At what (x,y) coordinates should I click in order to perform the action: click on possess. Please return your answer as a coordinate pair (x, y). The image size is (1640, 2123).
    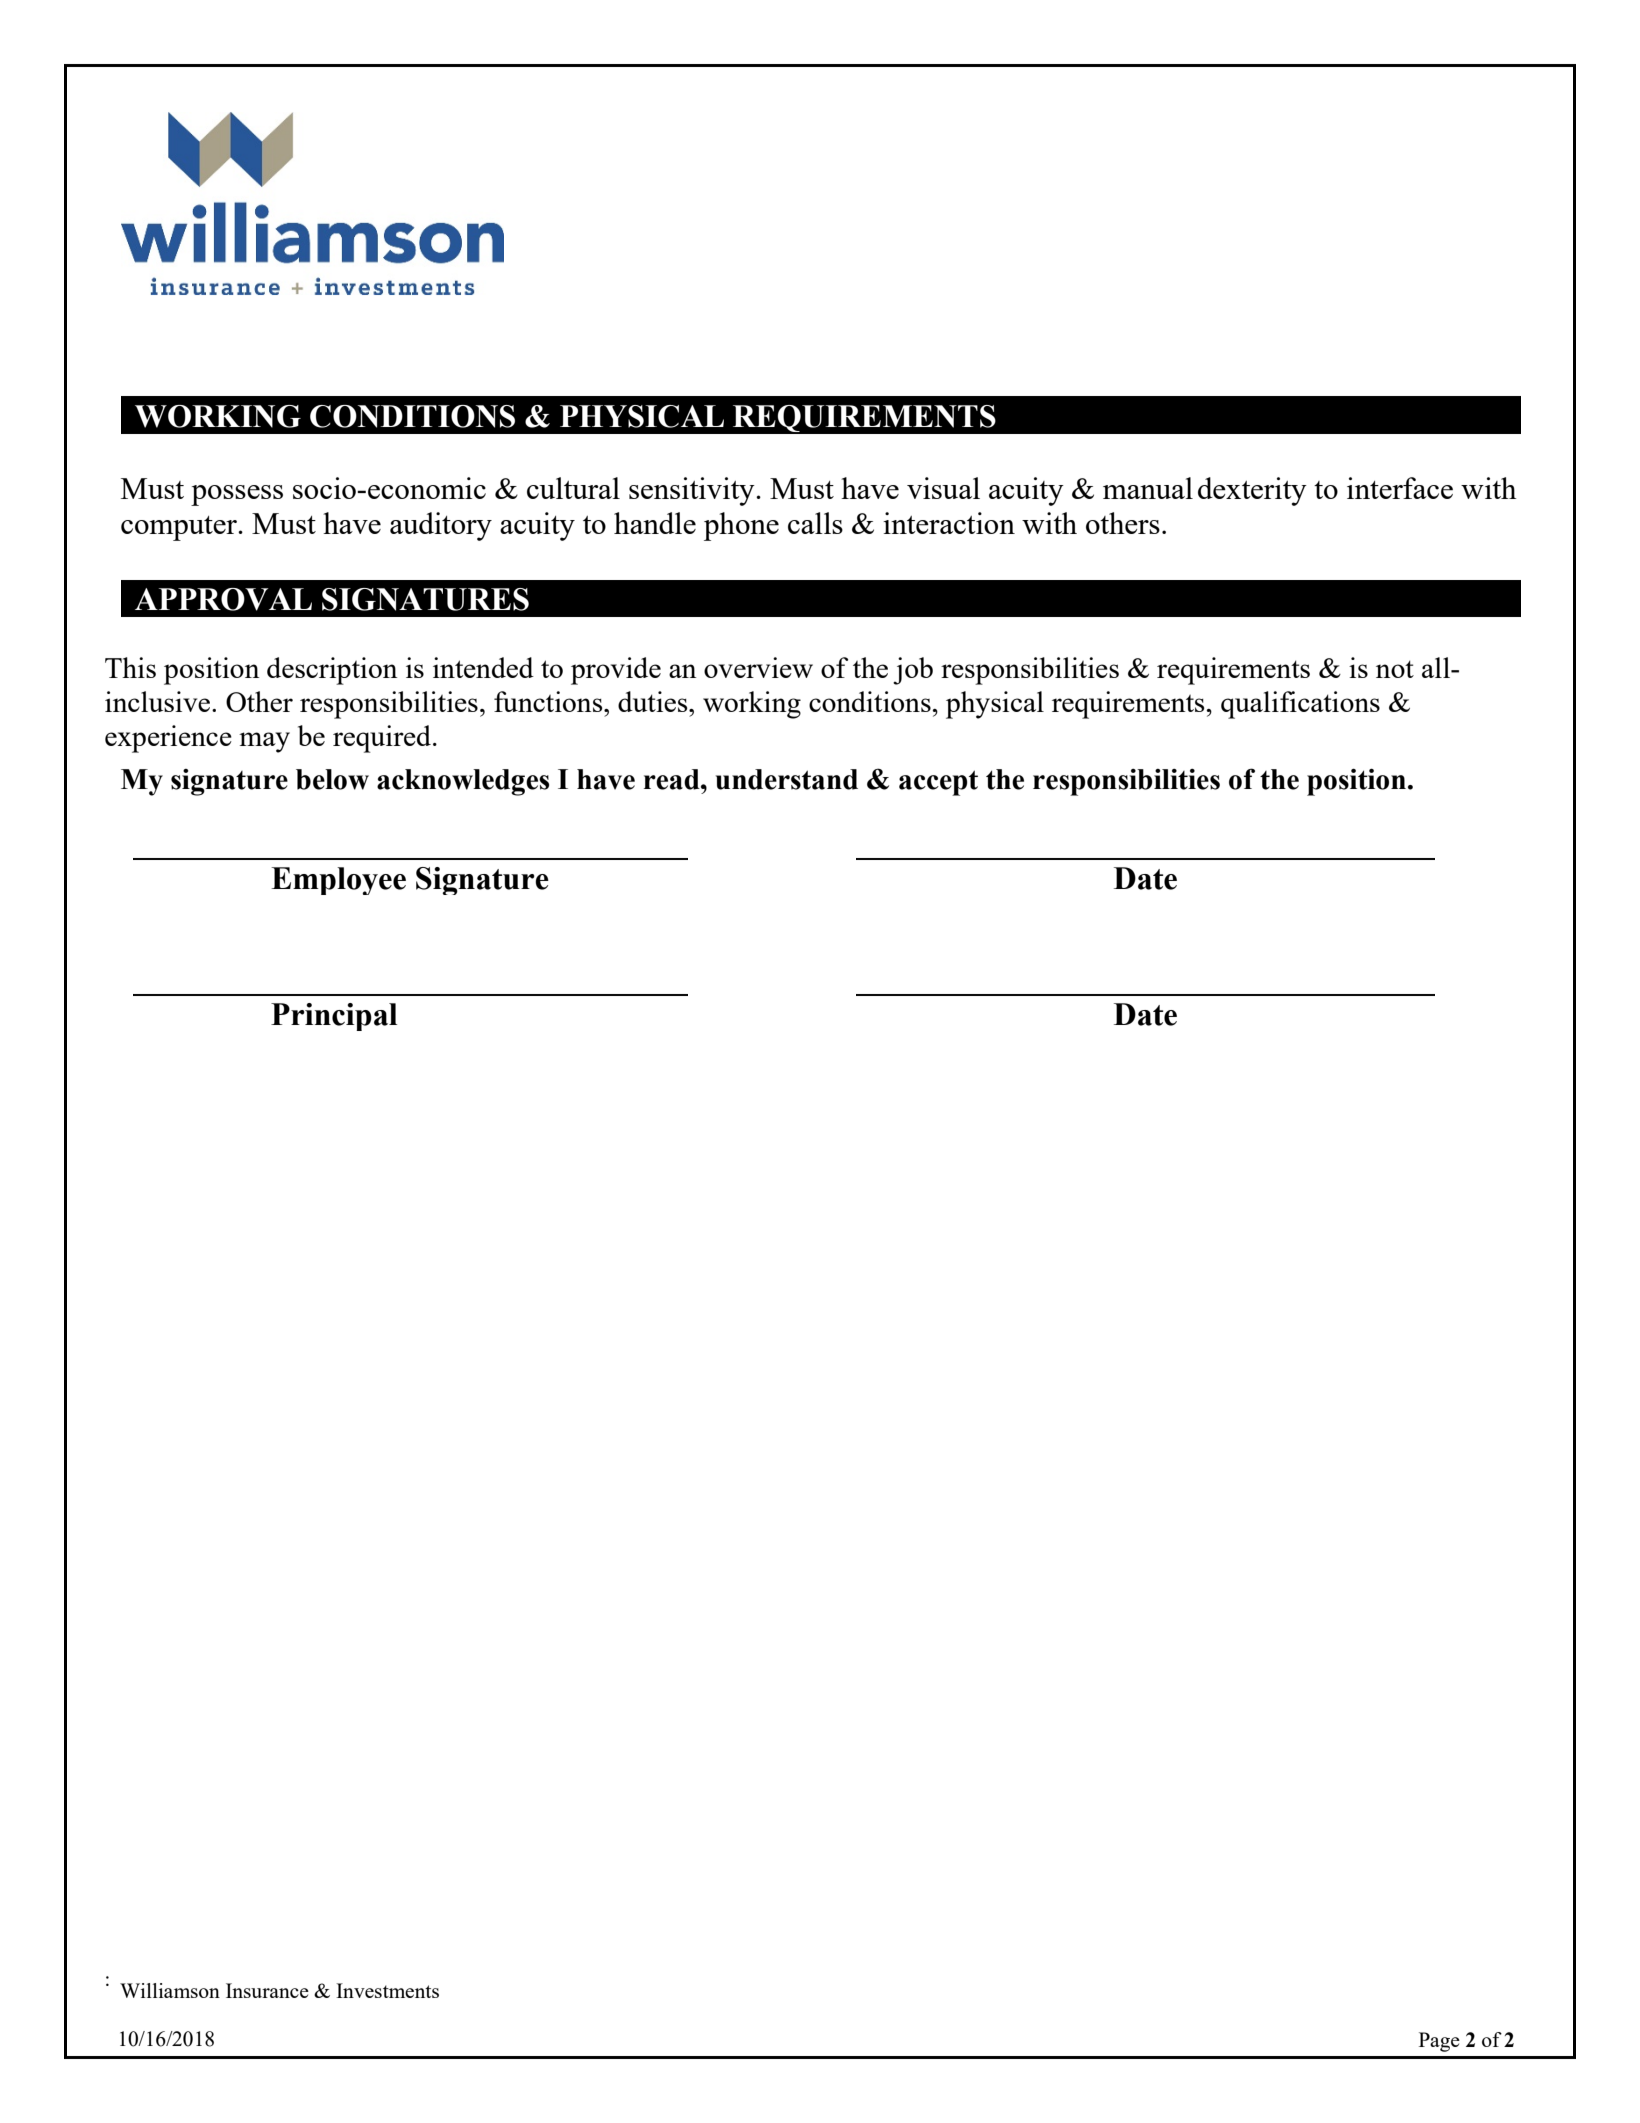
    Looking at the image, I should click on (237, 495).
